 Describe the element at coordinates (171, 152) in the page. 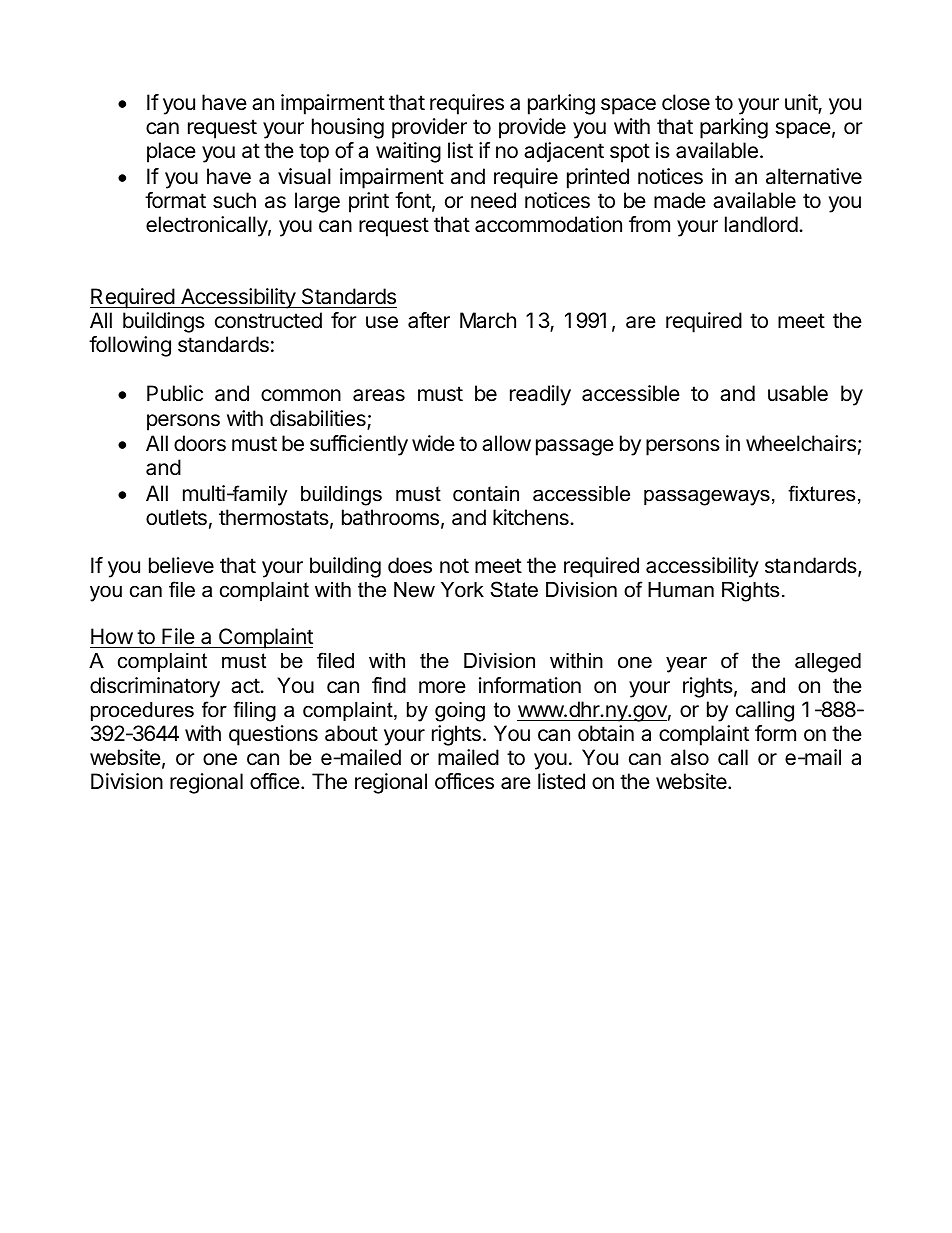

I see `place` at that location.
